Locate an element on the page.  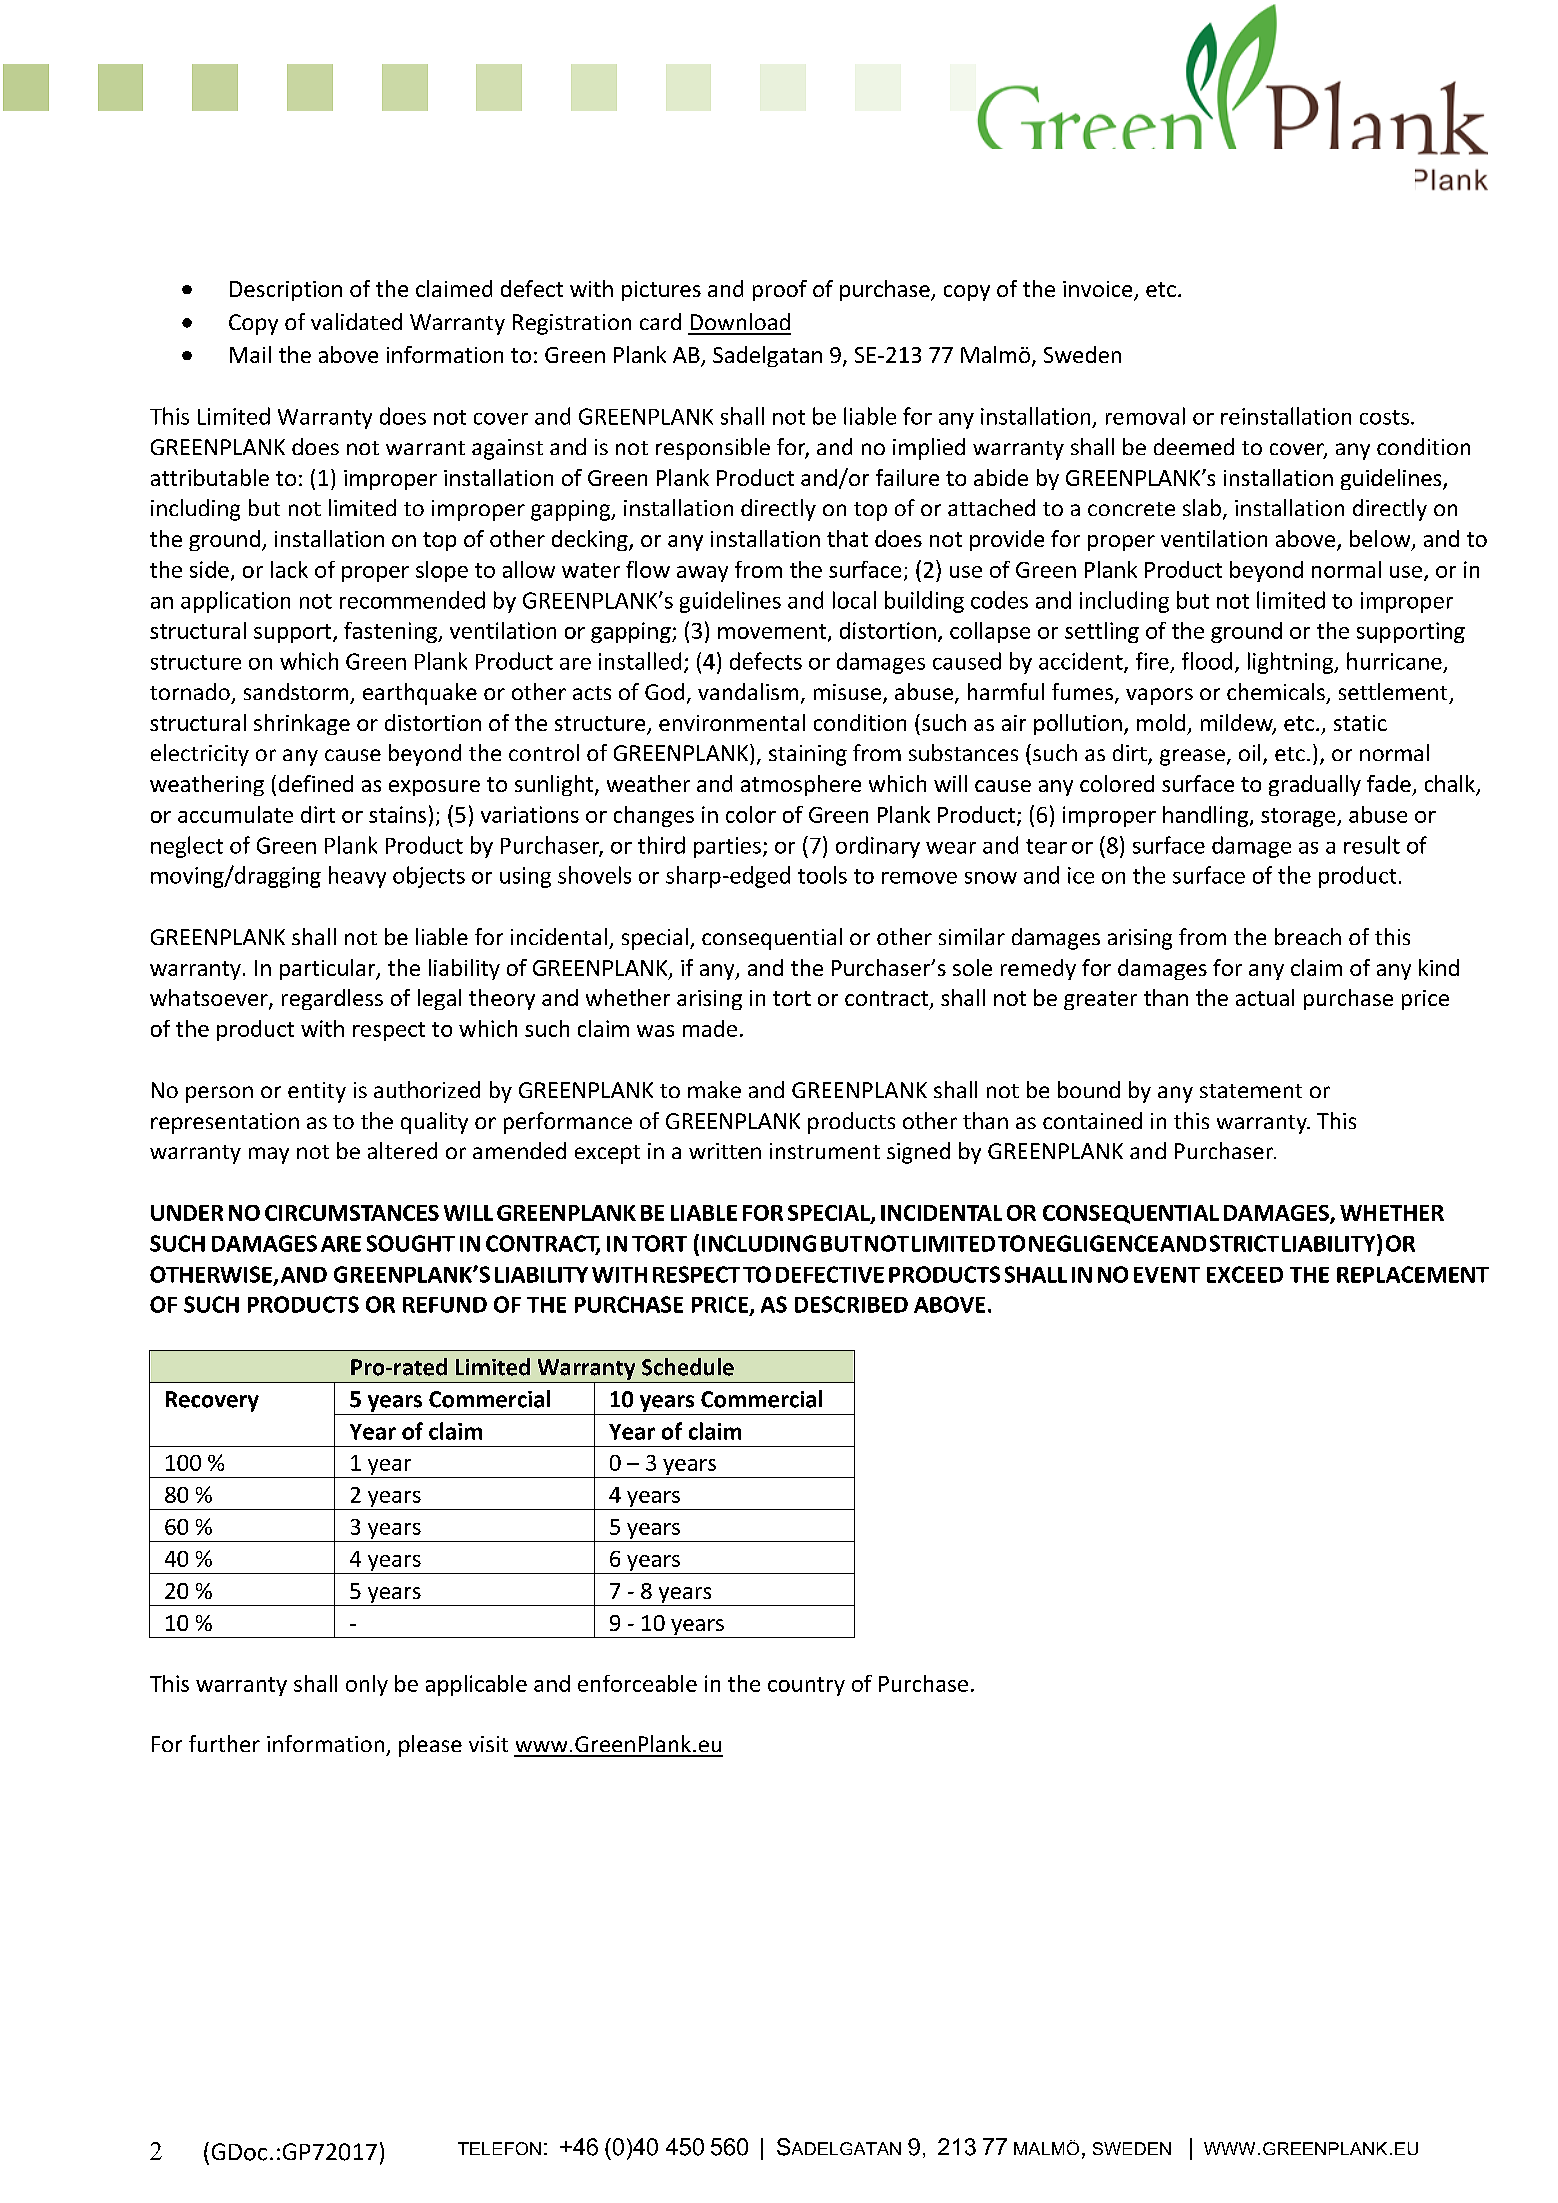
altered is located at coordinates (402, 1150).
